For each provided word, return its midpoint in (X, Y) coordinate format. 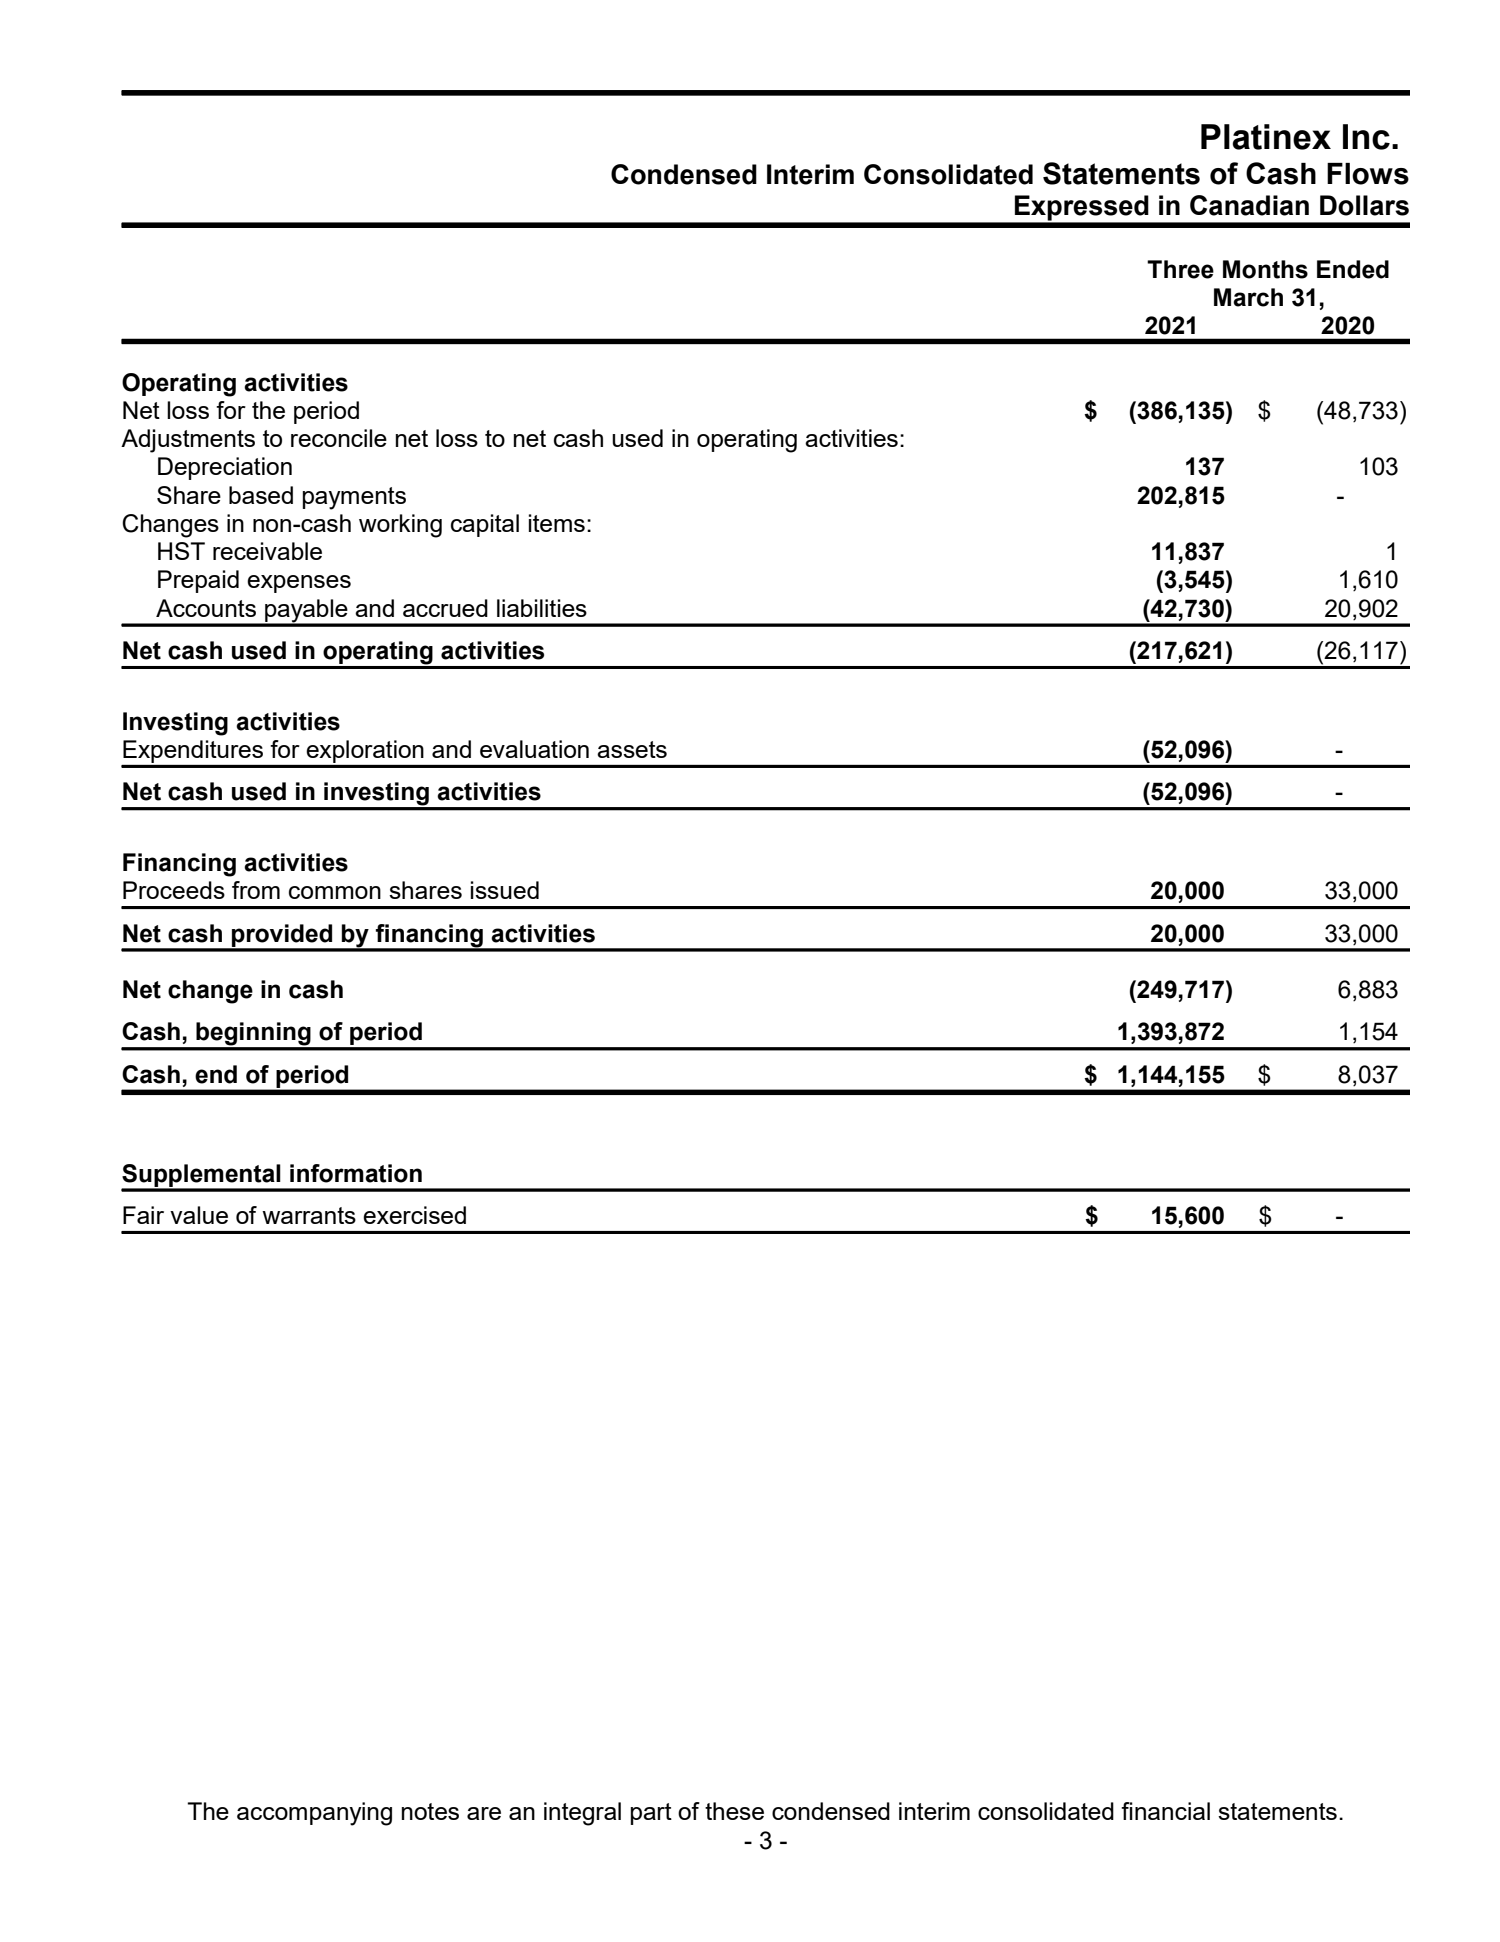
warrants (309, 1215)
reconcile (339, 438)
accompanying (314, 1814)
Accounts (206, 608)
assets (632, 749)
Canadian (1249, 205)
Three (1180, 269)
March (1248, 297)
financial (1165, 1811)
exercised (414, 1215)
